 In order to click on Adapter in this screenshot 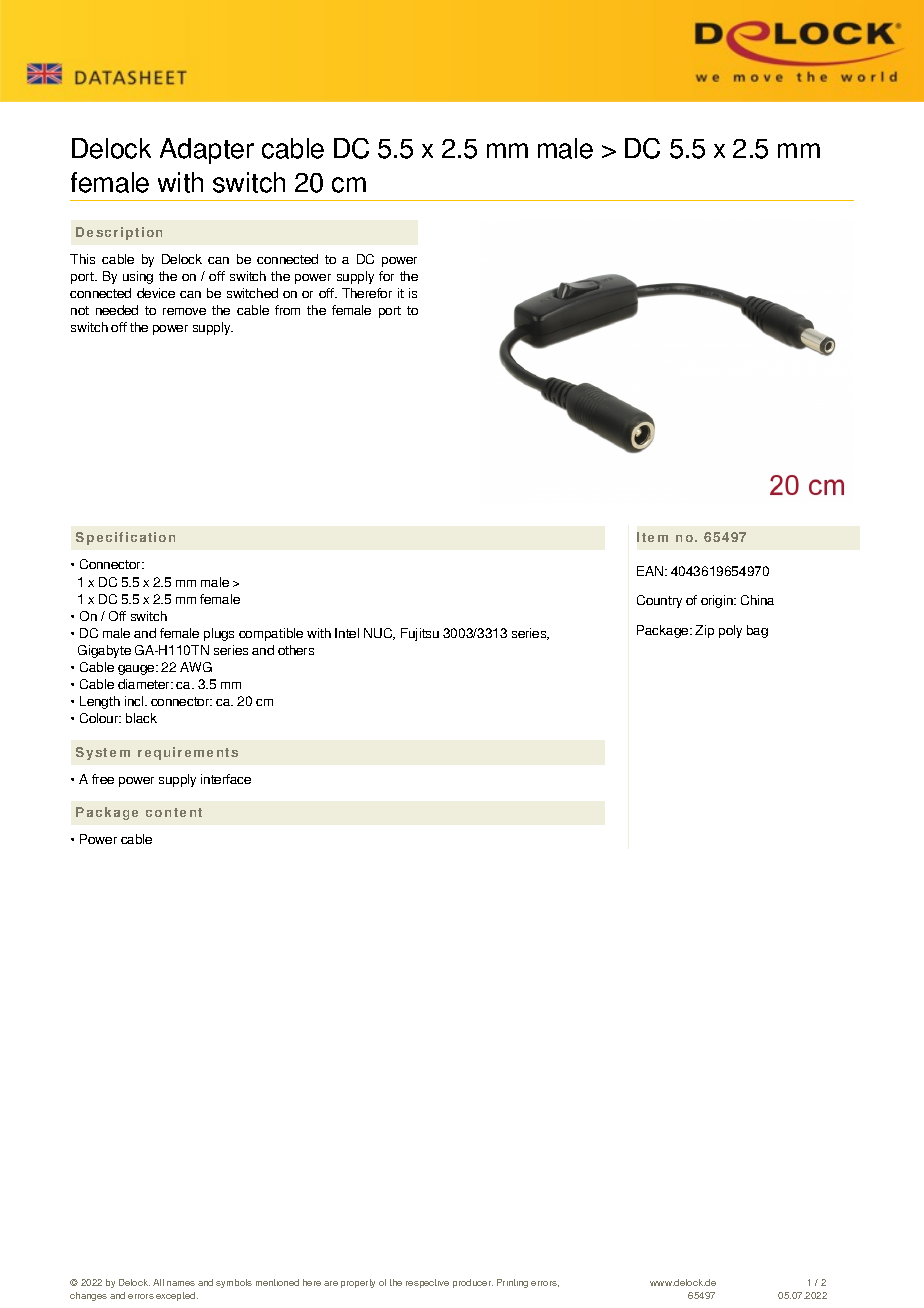, I will do `click(207, 151)`.
